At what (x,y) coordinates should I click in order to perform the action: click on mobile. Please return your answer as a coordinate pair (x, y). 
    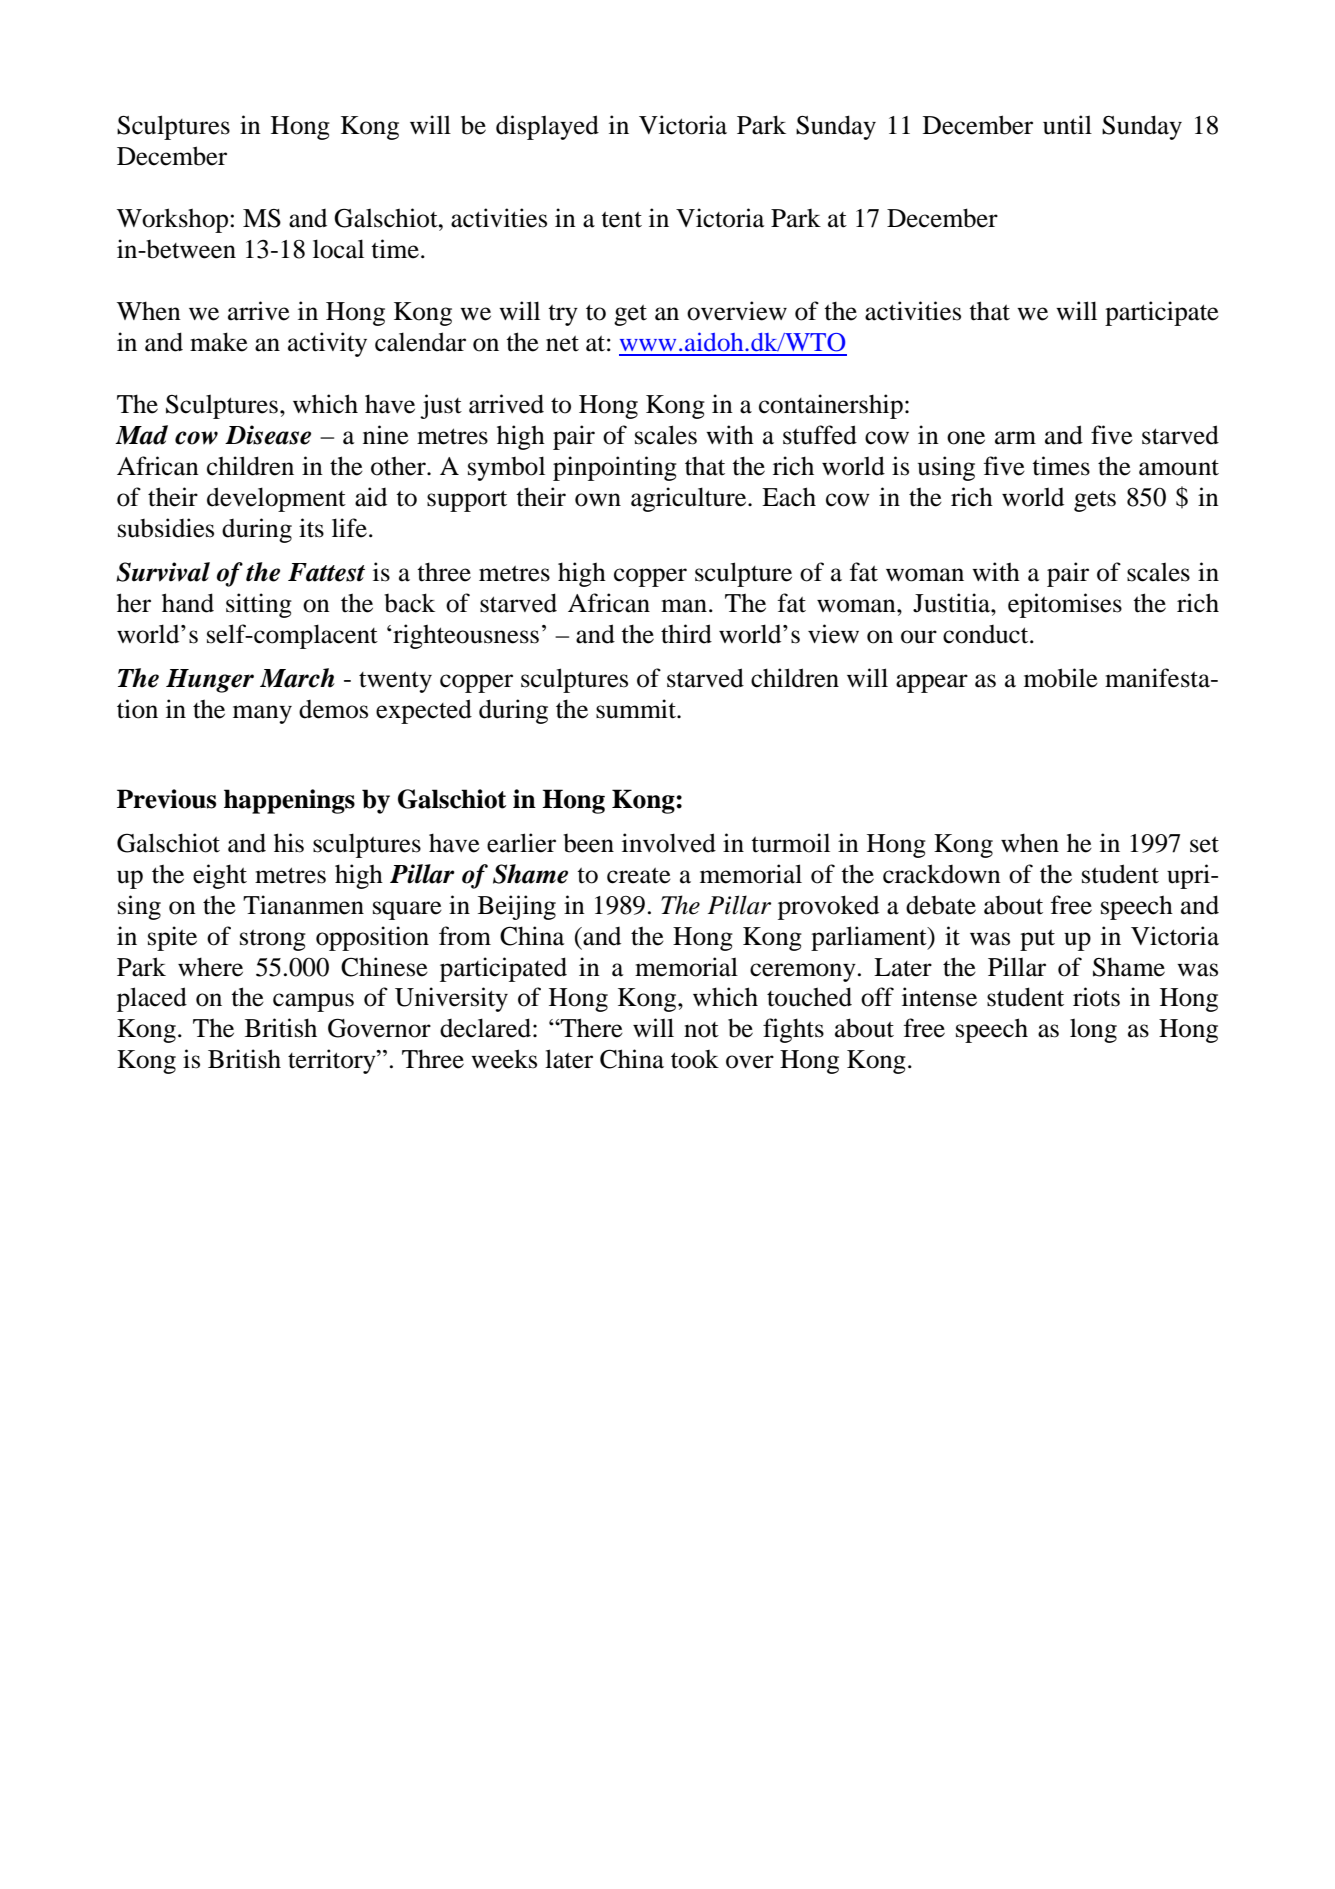
    Looking at the image, I should click on (1061, 678).
